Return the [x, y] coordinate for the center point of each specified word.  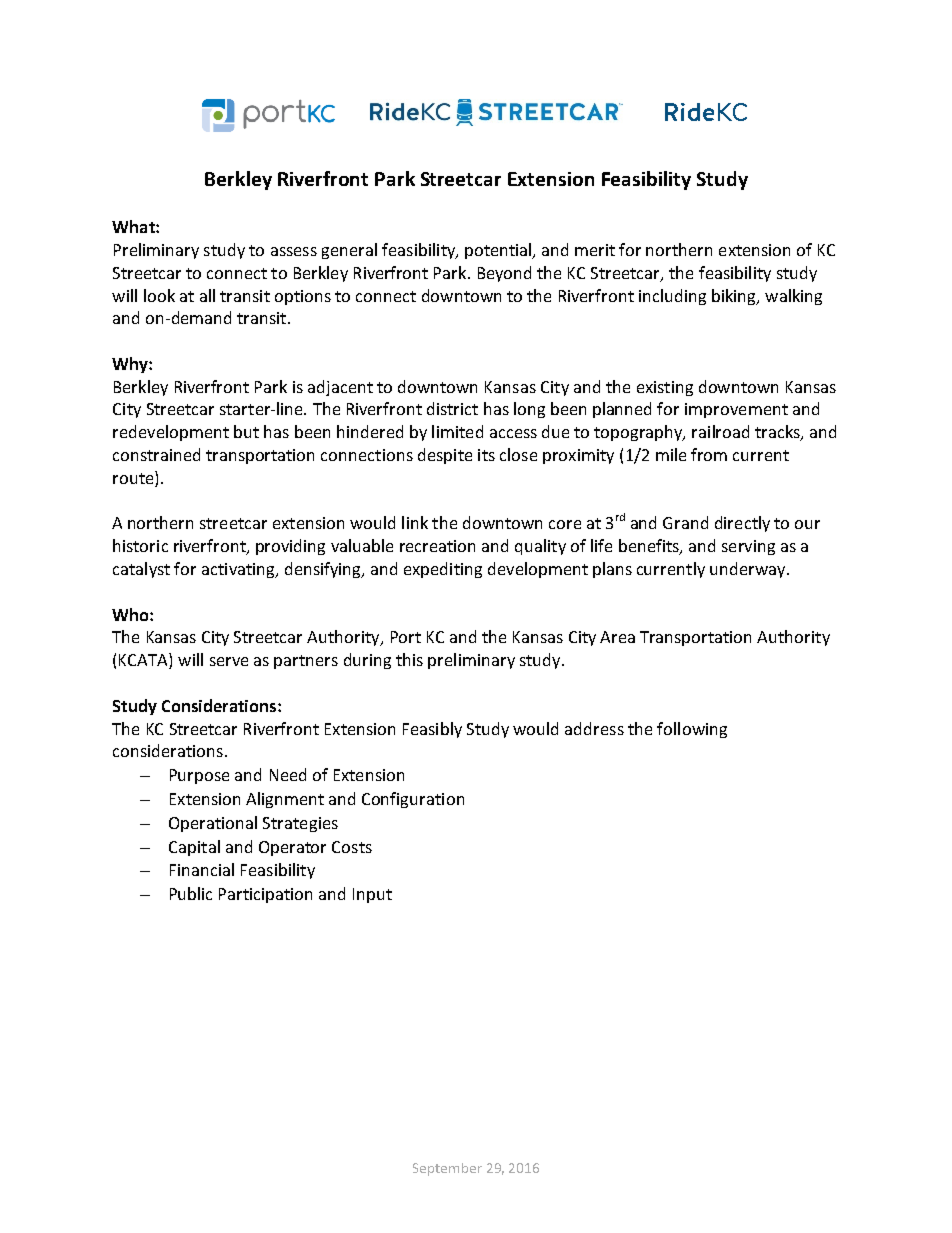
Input [372, 895]
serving [748, 547]
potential [499, 251]
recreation [437, 546]
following [692, 730]
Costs [352, 847]
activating [239, 570]
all [207, 295]
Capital [194, 848]
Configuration [413, 800]
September [447, 1169]
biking [735, 297]
